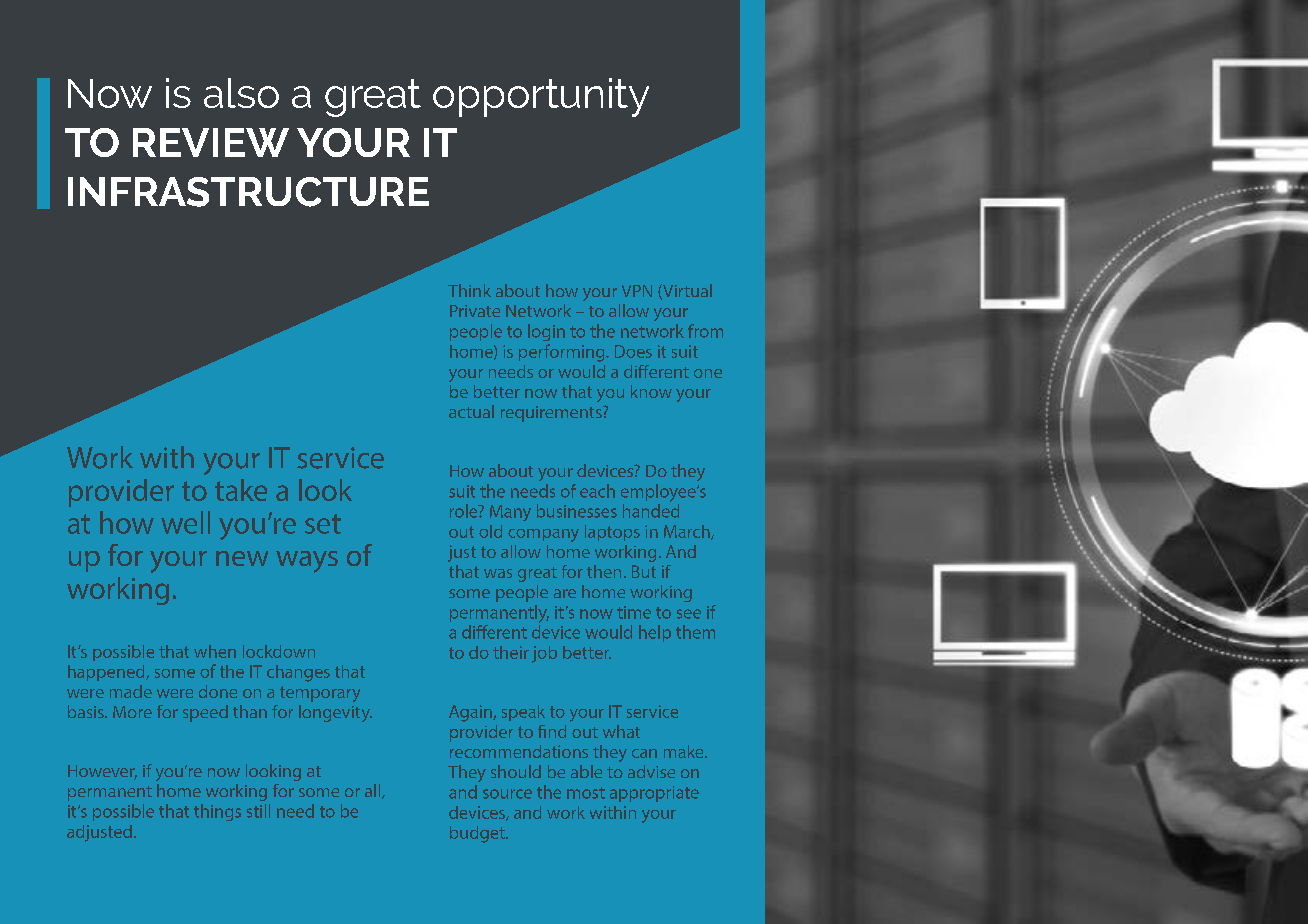 This screenshot has height=924, width=1308. I want to click on from, so click(705, 331).
